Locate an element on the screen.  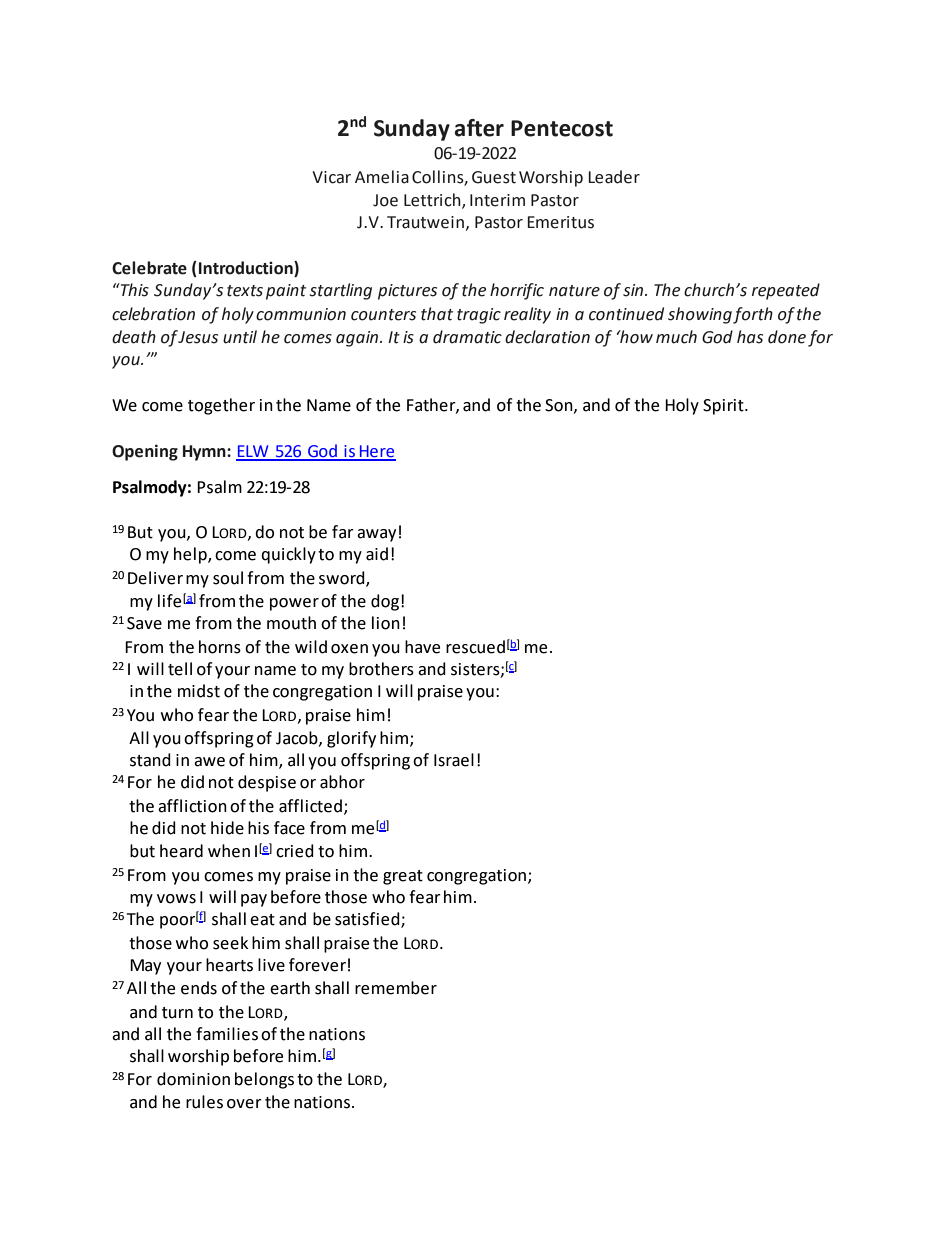
Leader is located at coordinates (614, 177).
